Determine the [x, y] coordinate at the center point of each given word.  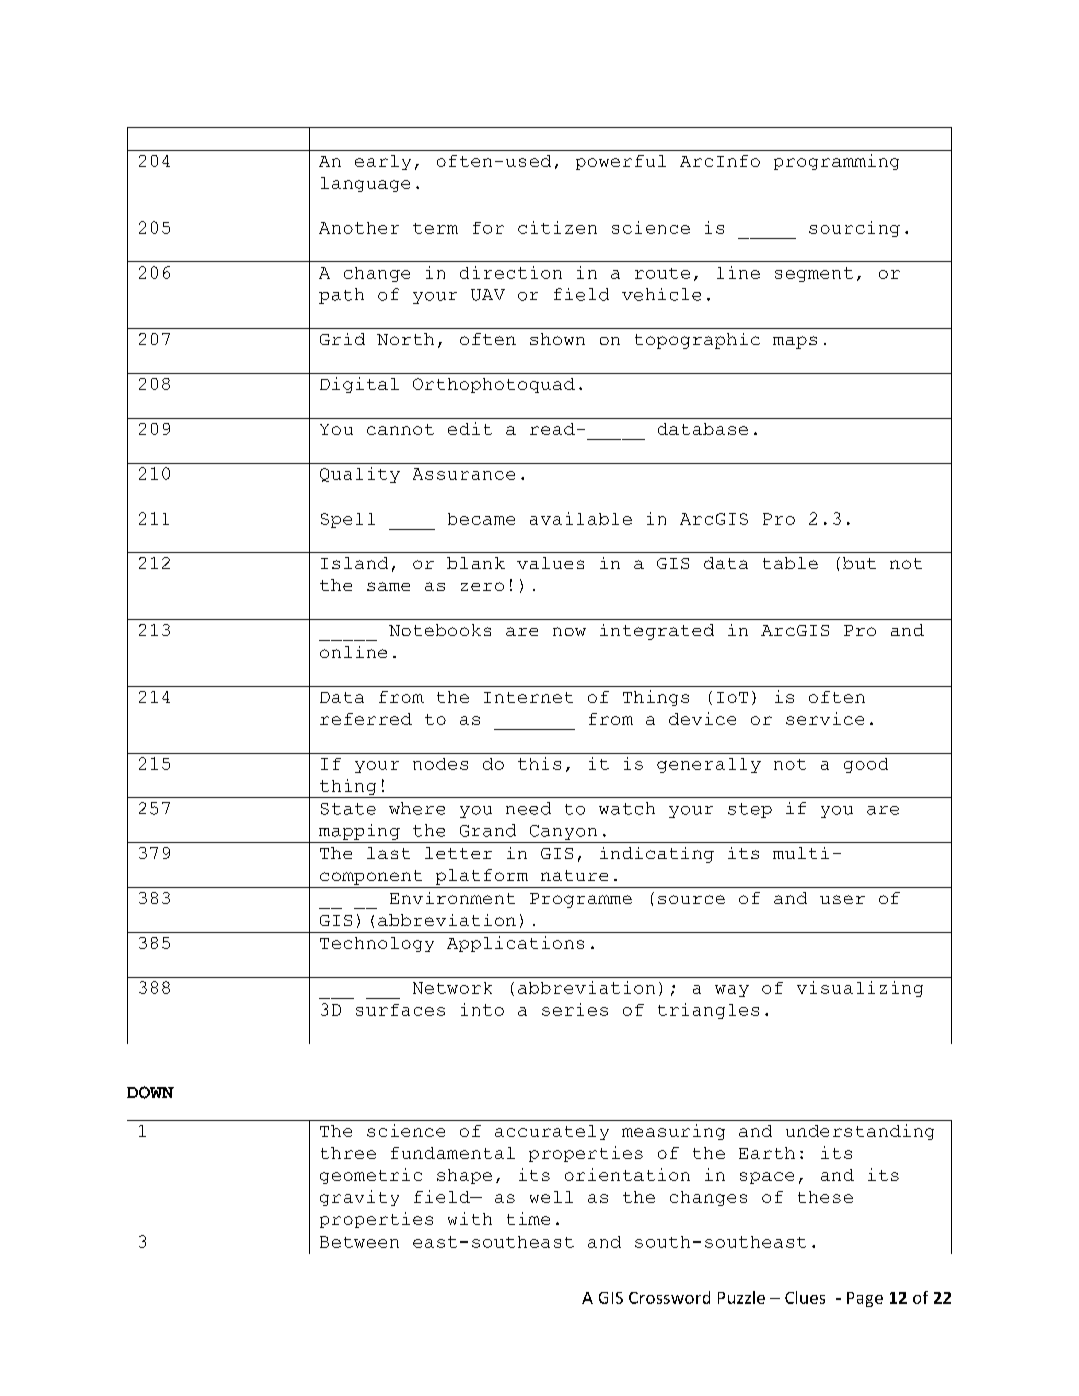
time [528, 1218]
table [790, 563]
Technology [377, 944]
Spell [348, 520]
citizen [557, 227]
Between [359, 1242]
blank [476, 563]
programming [836, 162]
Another [359, 228]
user [842, 899]
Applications [515, 944]
